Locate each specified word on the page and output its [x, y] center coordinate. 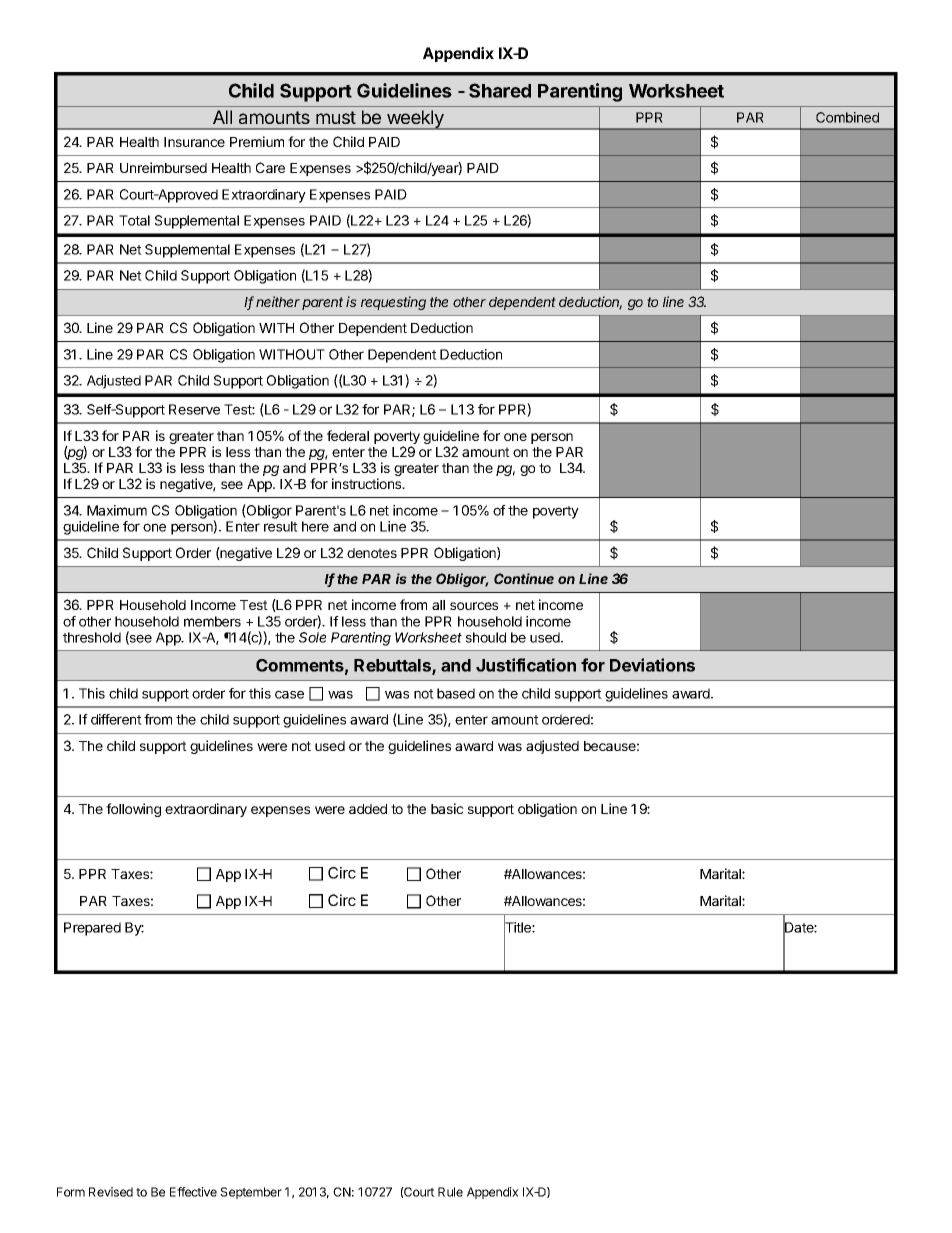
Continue [524, 578]
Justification [526, 665]
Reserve [194, 409]
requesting [393, 303]
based [456, 693]
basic [447, 808]
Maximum [117, 510]
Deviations [652, 665]
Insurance [194, 142]
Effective [193, 1192]
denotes [372, 553]
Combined [847, 117]
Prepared [92, 929]
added [368, 809]
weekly [415, 120]
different [116, 719]
